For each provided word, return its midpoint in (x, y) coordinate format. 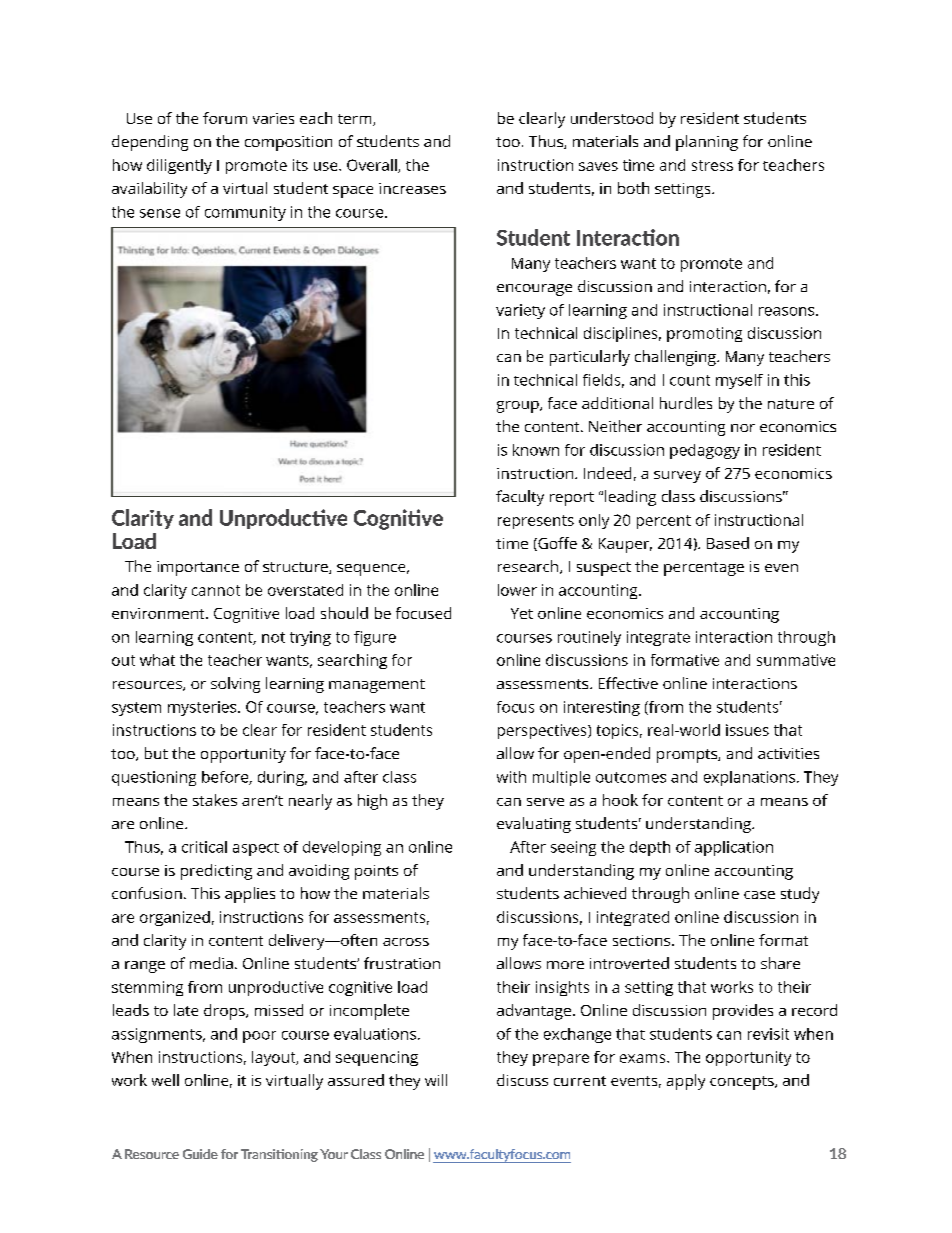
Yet (522, 613)
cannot (216, 590)
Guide (200, 1154)
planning (707, 143)
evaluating (534, 825)
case (759, 895)
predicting (216, 872)
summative (796, 660)
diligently (179, 166)
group (519, 407)
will (436, 1080)
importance (198, 568)
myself (739, 381)
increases (412, 188)
